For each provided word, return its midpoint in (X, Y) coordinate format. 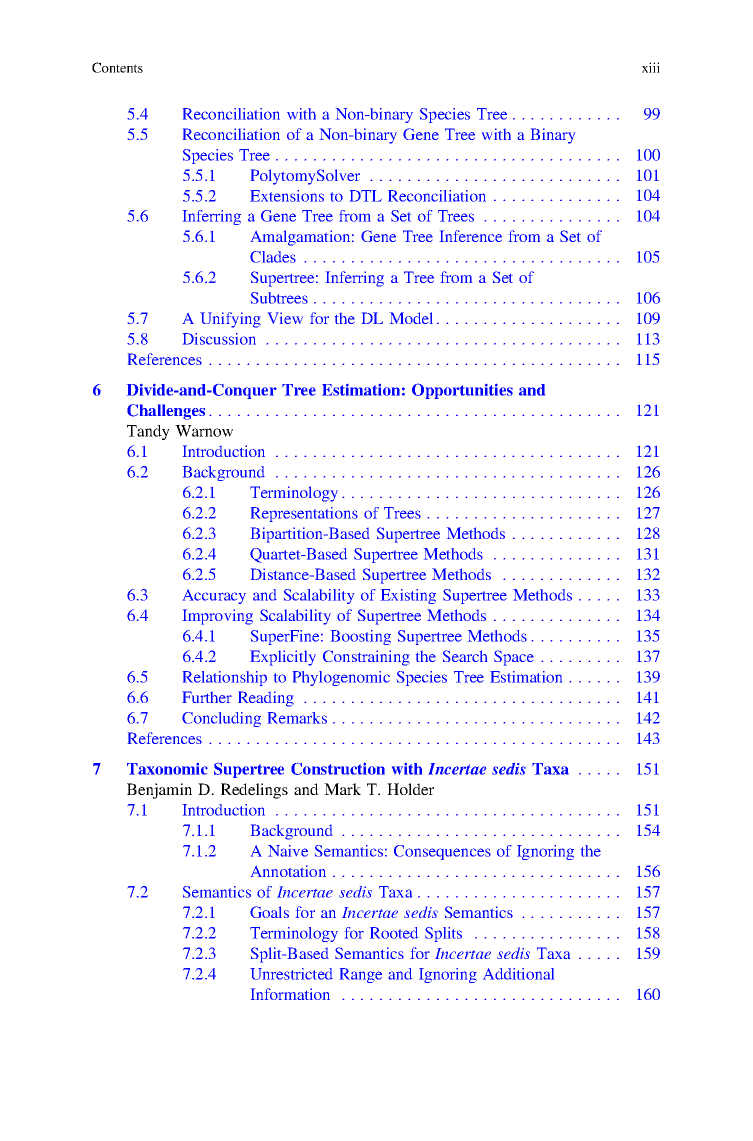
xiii (651, 67)
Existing (408, 596)
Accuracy (214, 596)
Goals (269, 912)
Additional (518, 974)
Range (361, 975)
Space (514, 658)
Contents (117, 67)
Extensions (287, 196)
